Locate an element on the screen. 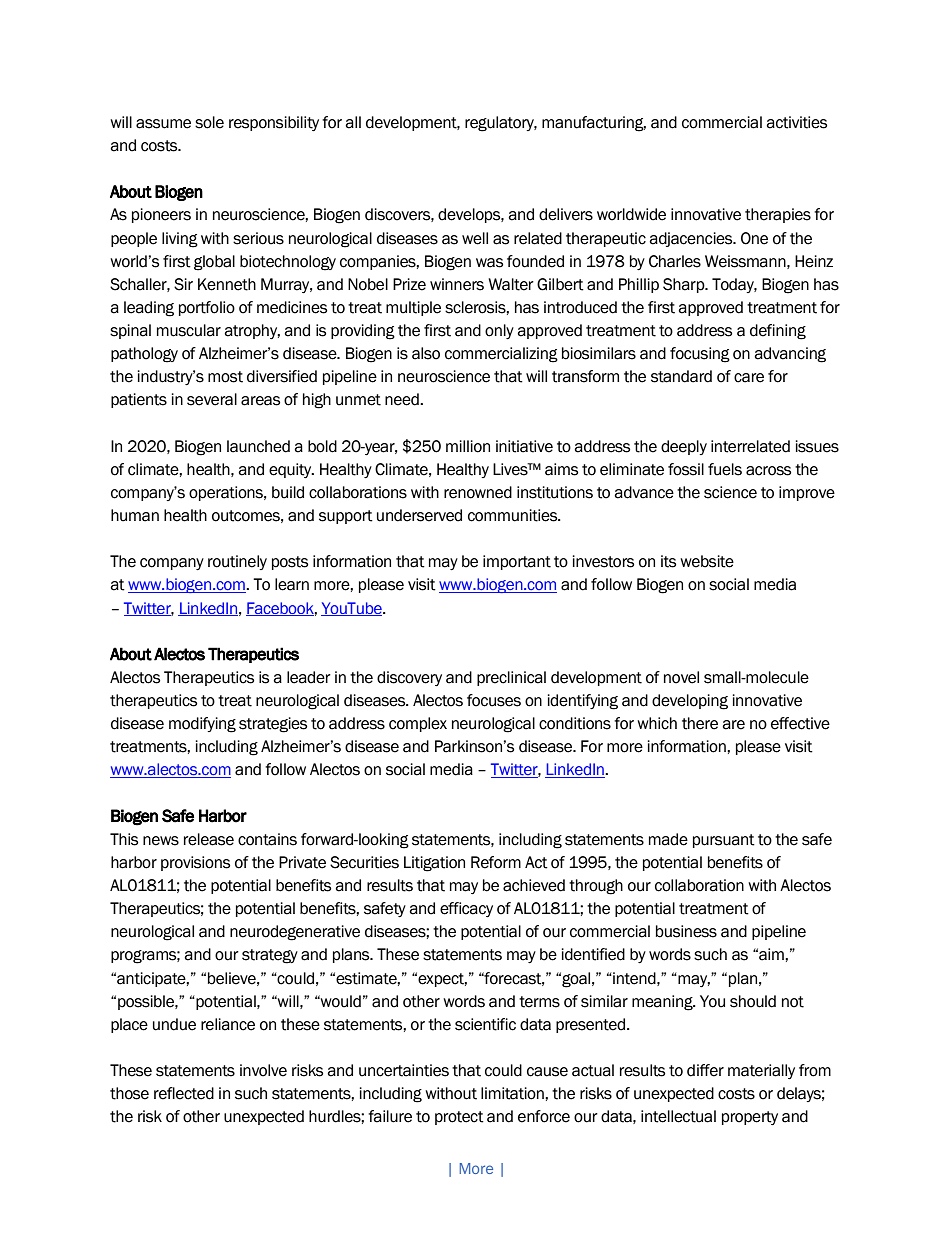 This screenshot has width=952, height=1233. protect is located at coordinates (459, 1118).
